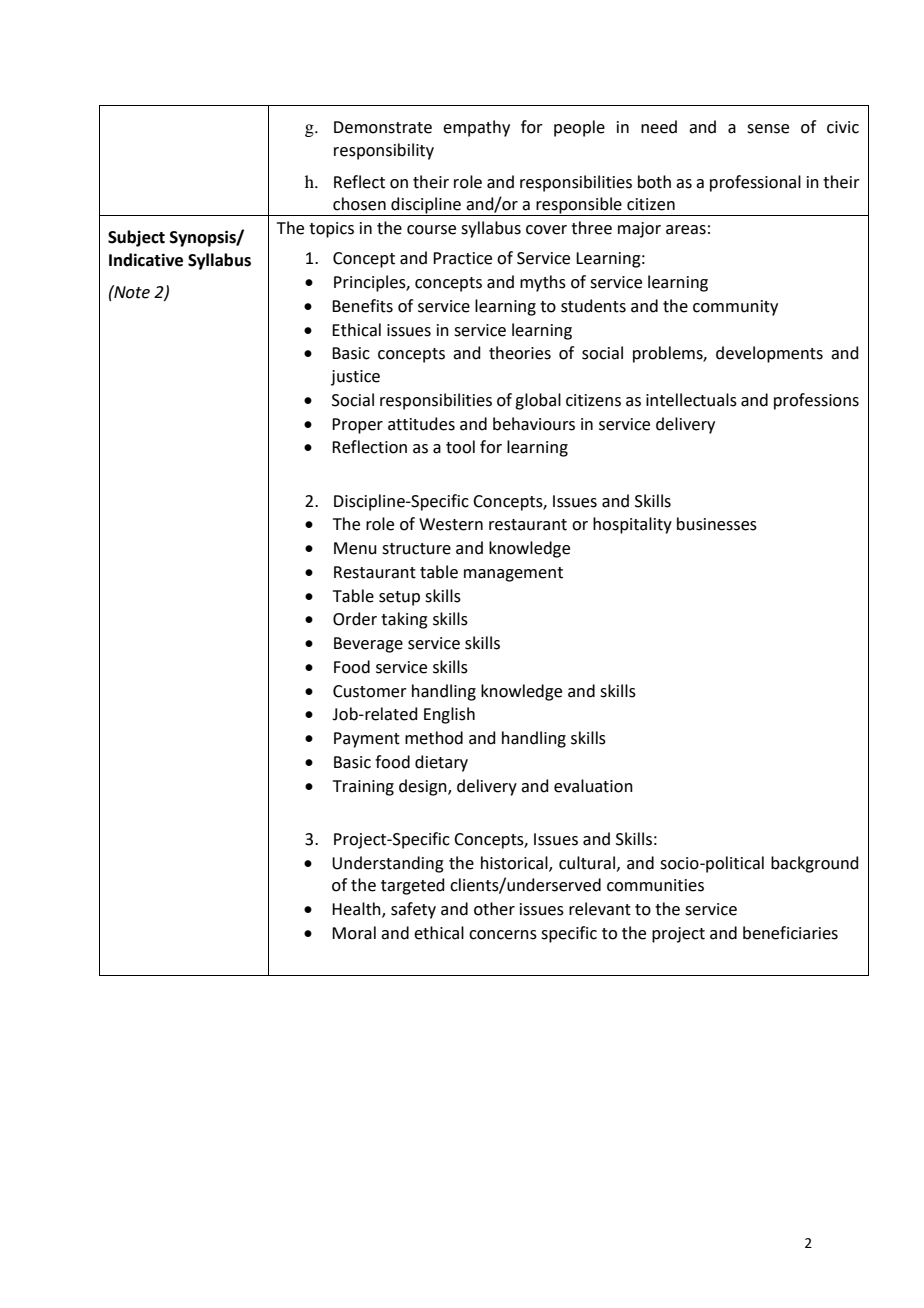  What do you see at coordinates (494, 909) in the screenshot?
I see `other` at bounding box center [494, 909].
